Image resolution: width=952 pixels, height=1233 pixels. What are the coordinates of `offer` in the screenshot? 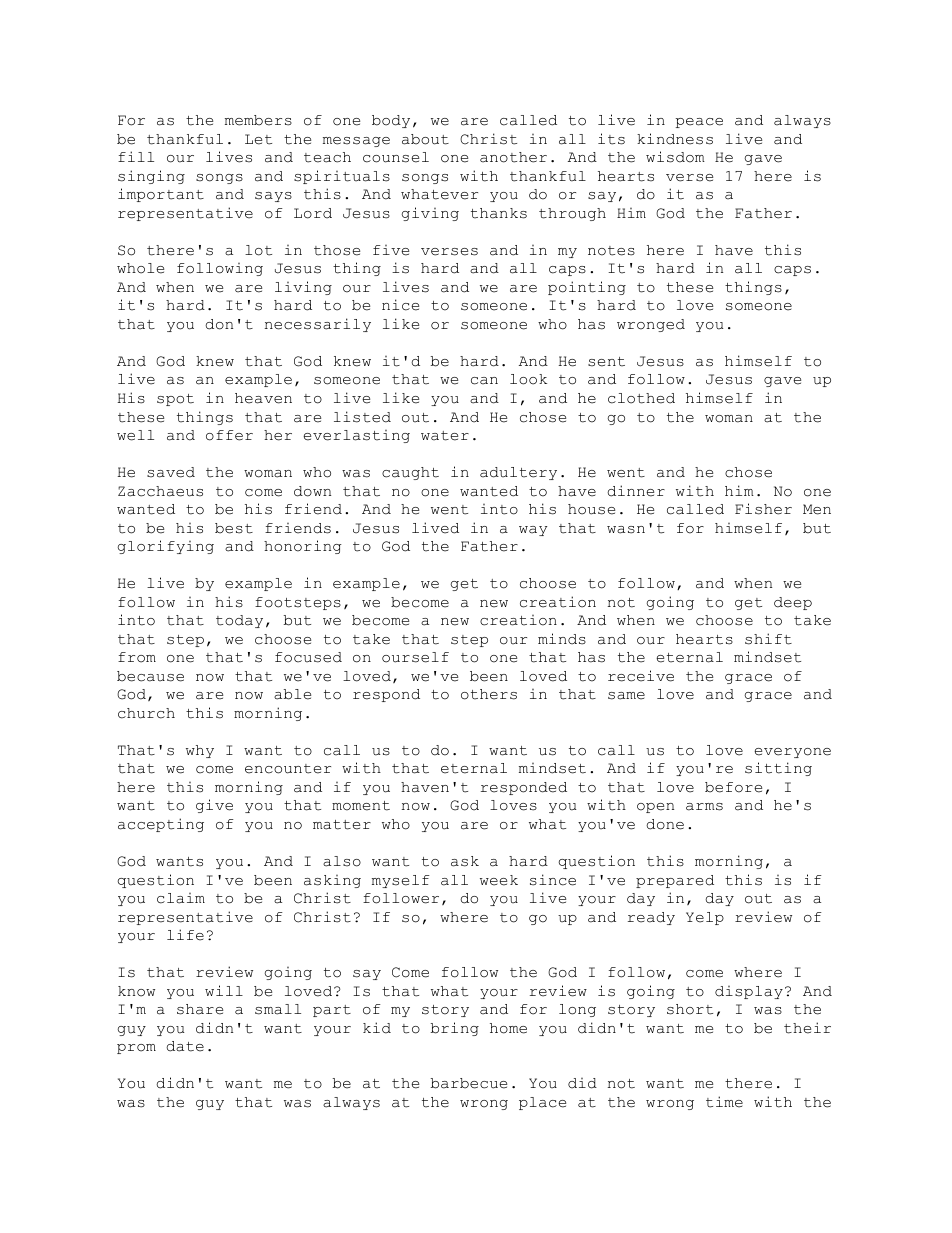 It's located at (229, 435).
